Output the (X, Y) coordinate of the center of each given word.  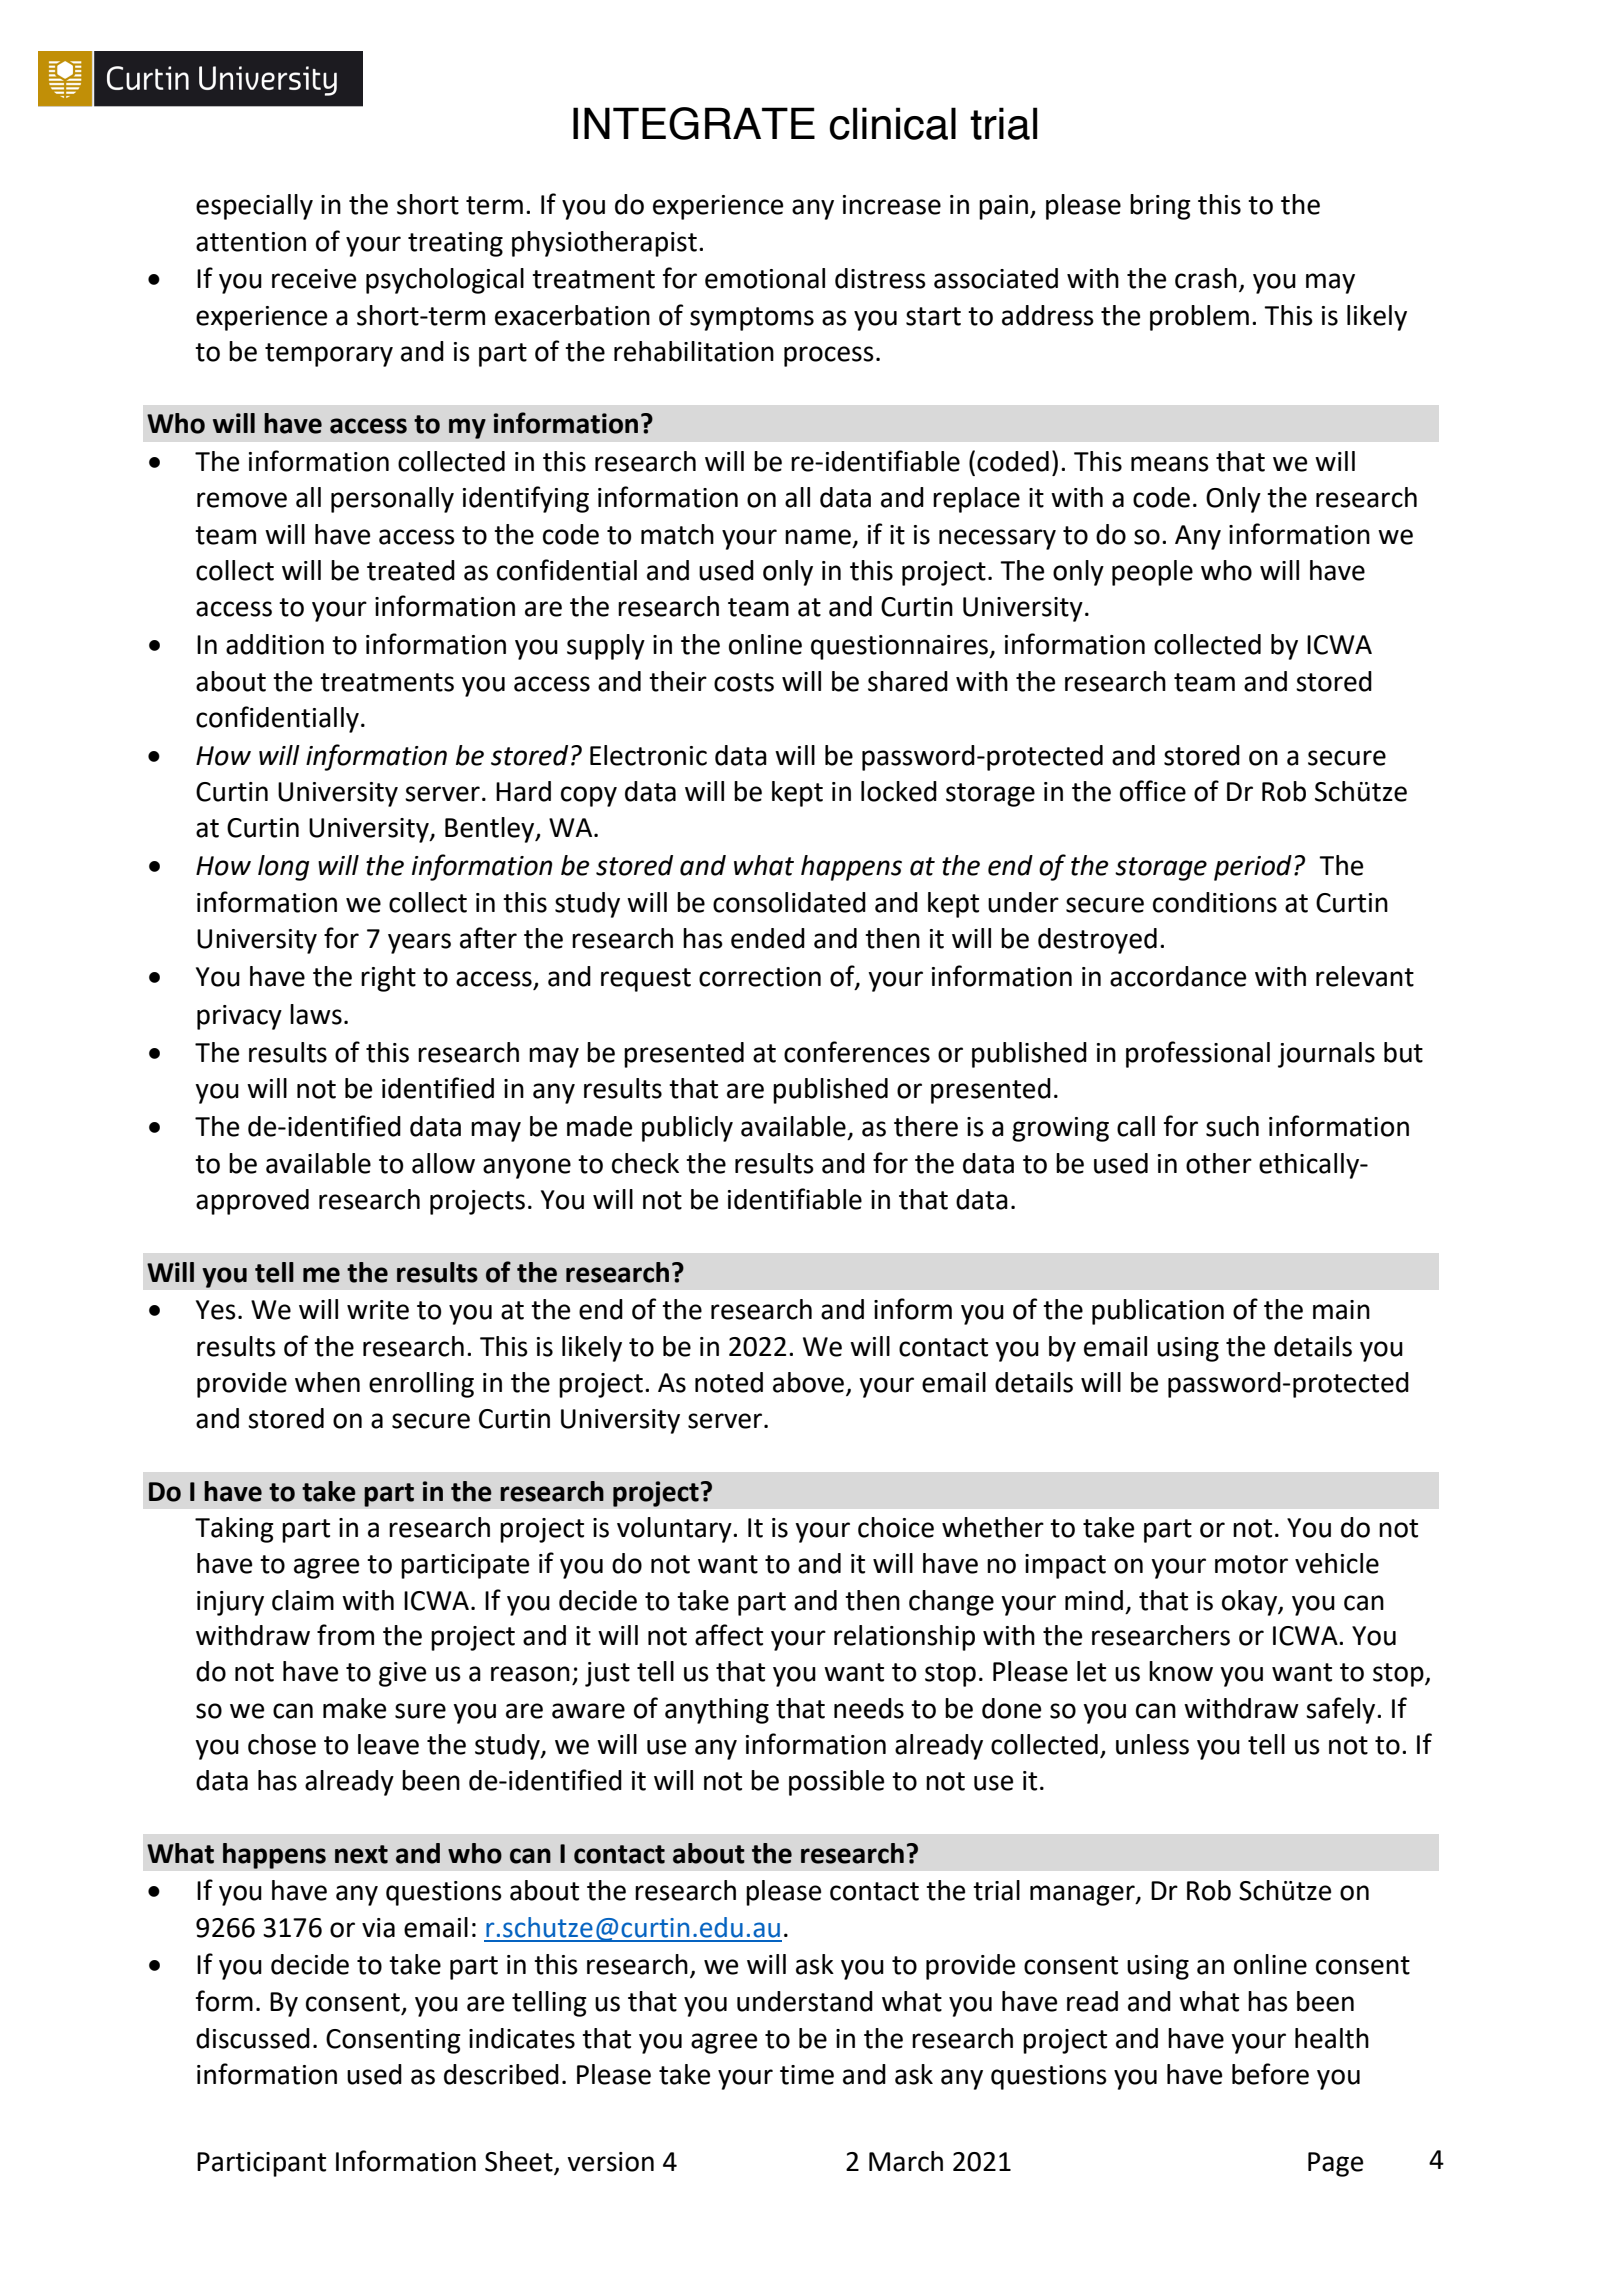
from (345, 1635)
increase (892, 205)
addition (275, 644)
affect (729, 1635)
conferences (857, 1052)
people (1152, 573)
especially (254, 207)
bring (1160, 207)
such (1232, 1126)
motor (1251, 1564)
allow (443, 1163)
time (807, 2075)
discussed (253, 2038)
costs (744, 682)
